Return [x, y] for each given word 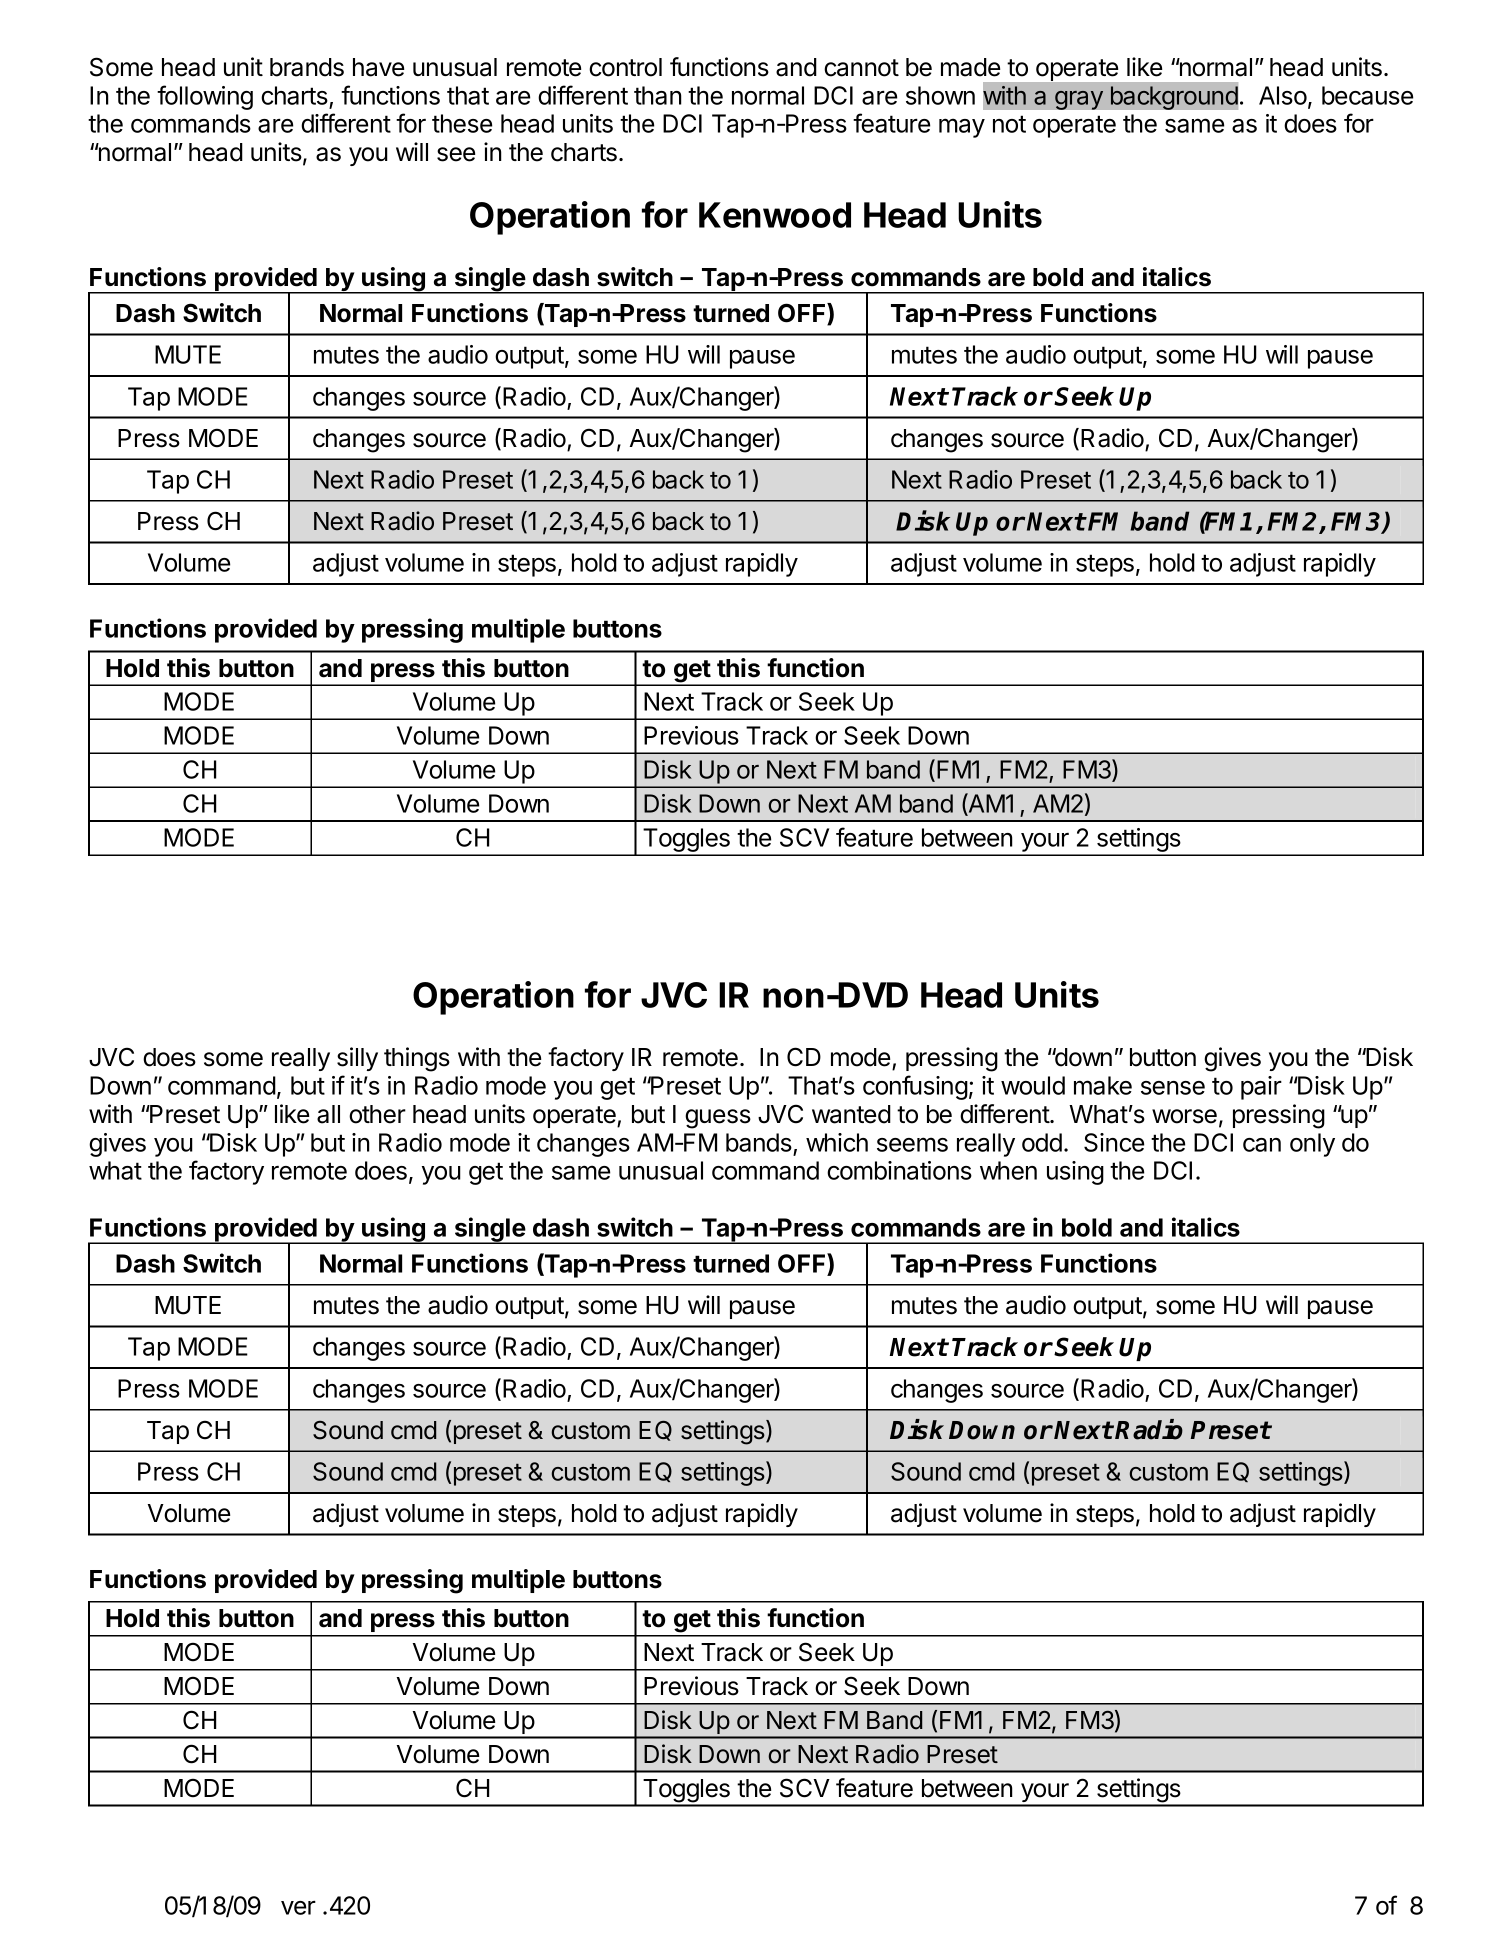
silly [357, 1059]
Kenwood [775, 215]
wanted [851, 1114]
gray [1079, 100]
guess [718, 1119]
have [378, 67]
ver [298, 1908]
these [462, 123]
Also [1284, 96]
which [837, 1142]
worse [1184, 1116]
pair [1261, 1088]
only [1312, 1145]
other [377, 1114]
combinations [899, 1170]
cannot [861, 68]
